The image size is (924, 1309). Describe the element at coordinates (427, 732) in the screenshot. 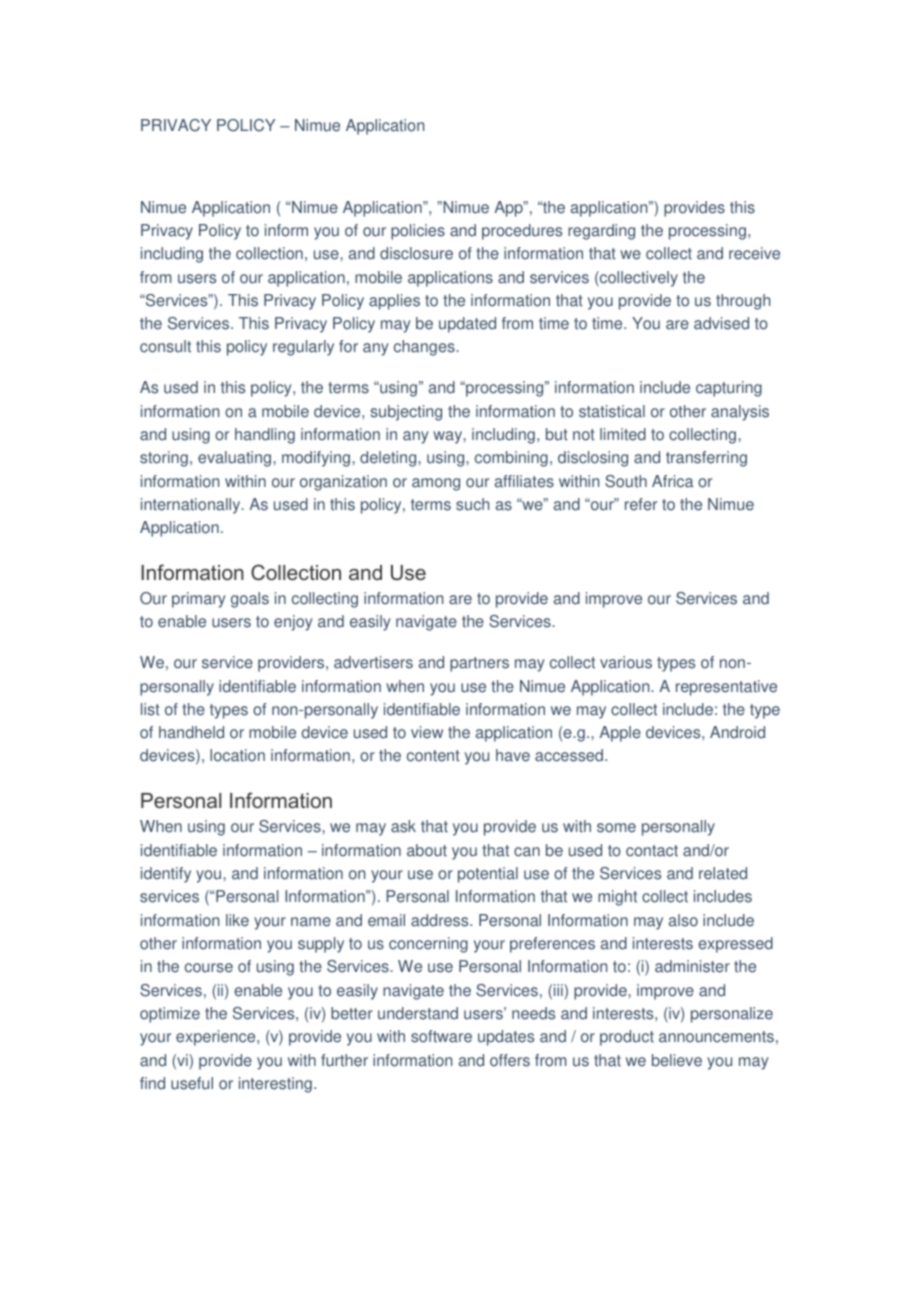

I see `view` at that location.
